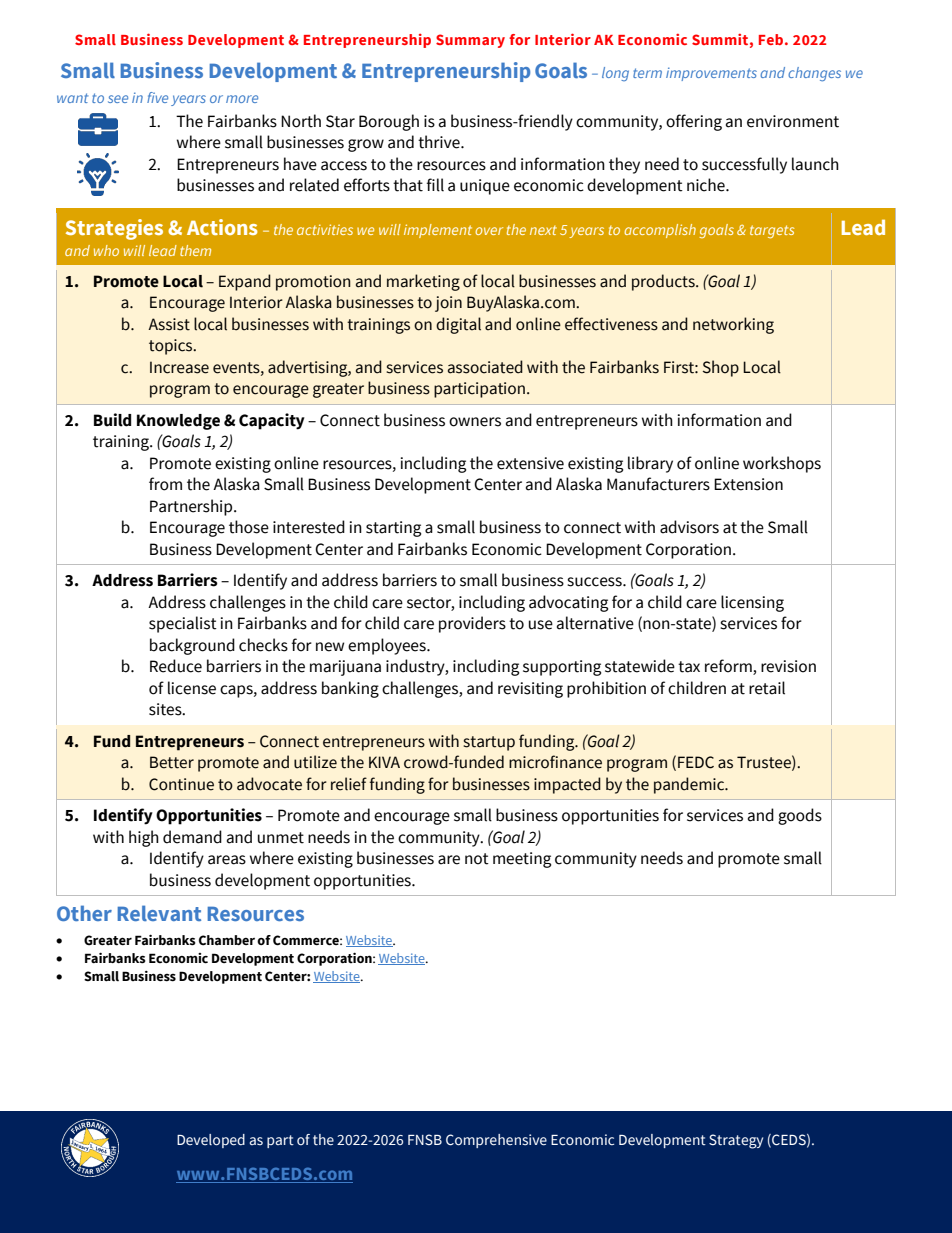 This screenshot has width=952, height=1233. I want to click on Summary, so click(470, 41).
